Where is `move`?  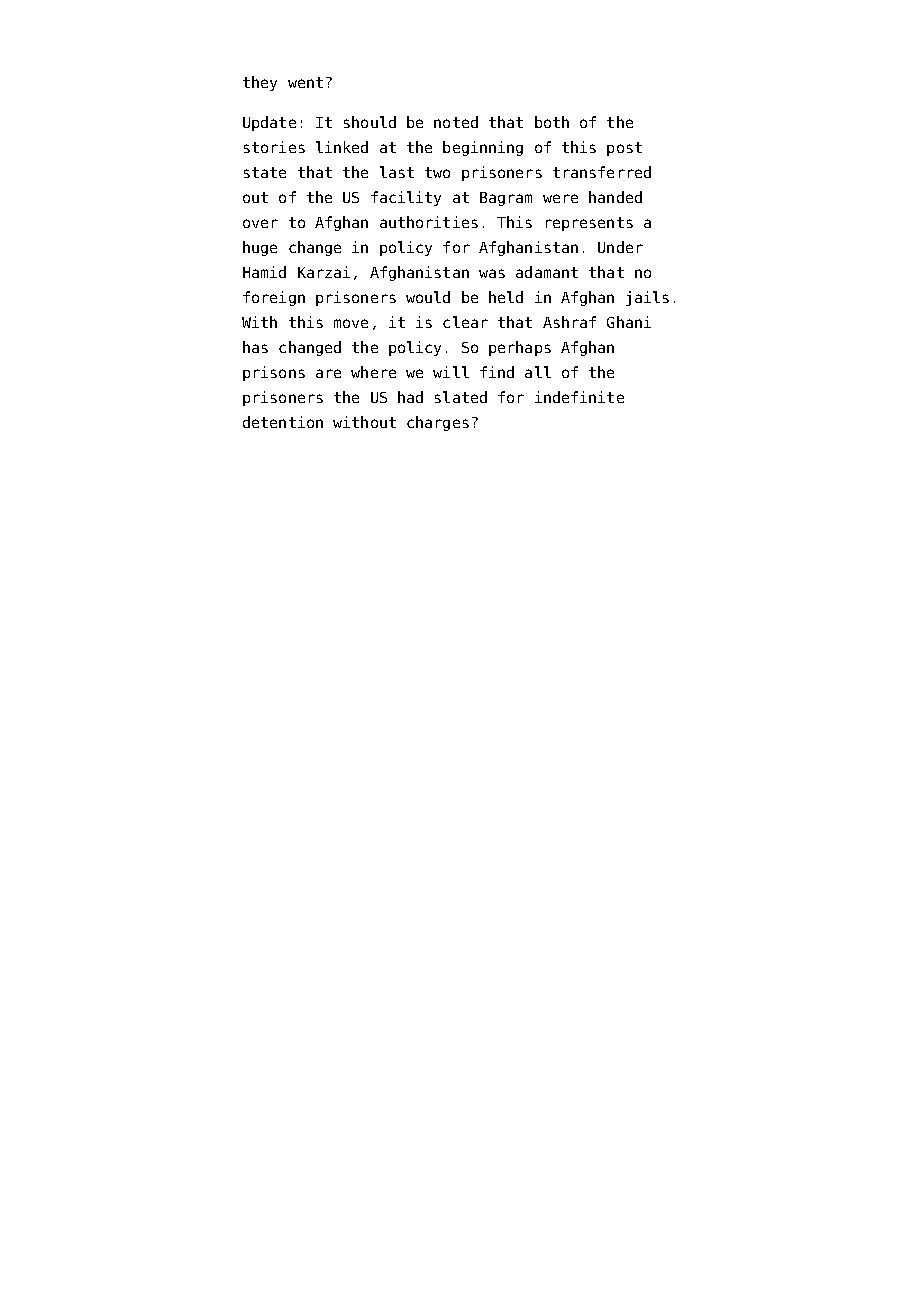 move is located at coordinates (351, 323).
